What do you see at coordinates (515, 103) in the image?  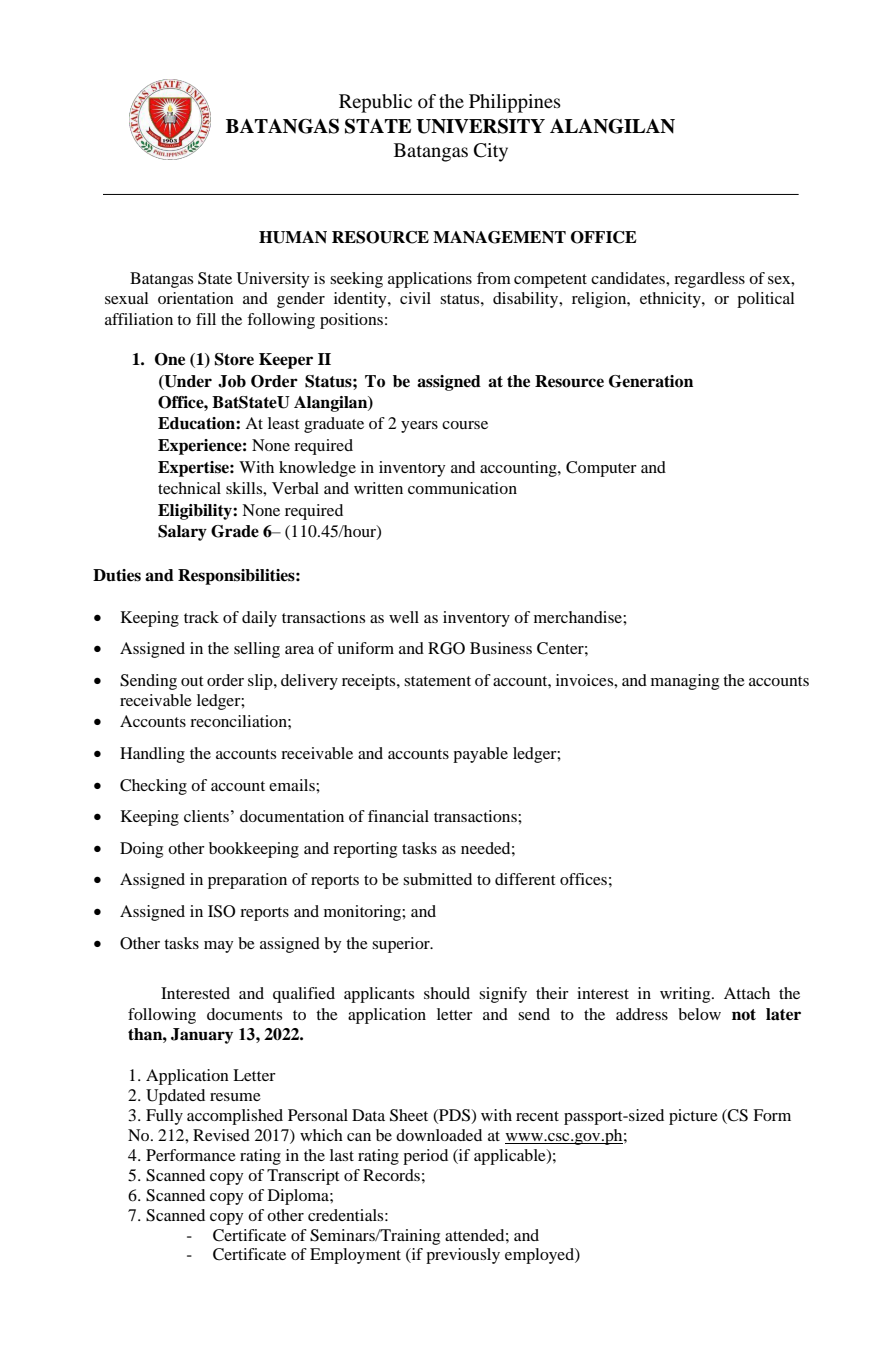 I see `Philippines` at bounding box center [515, 103].
